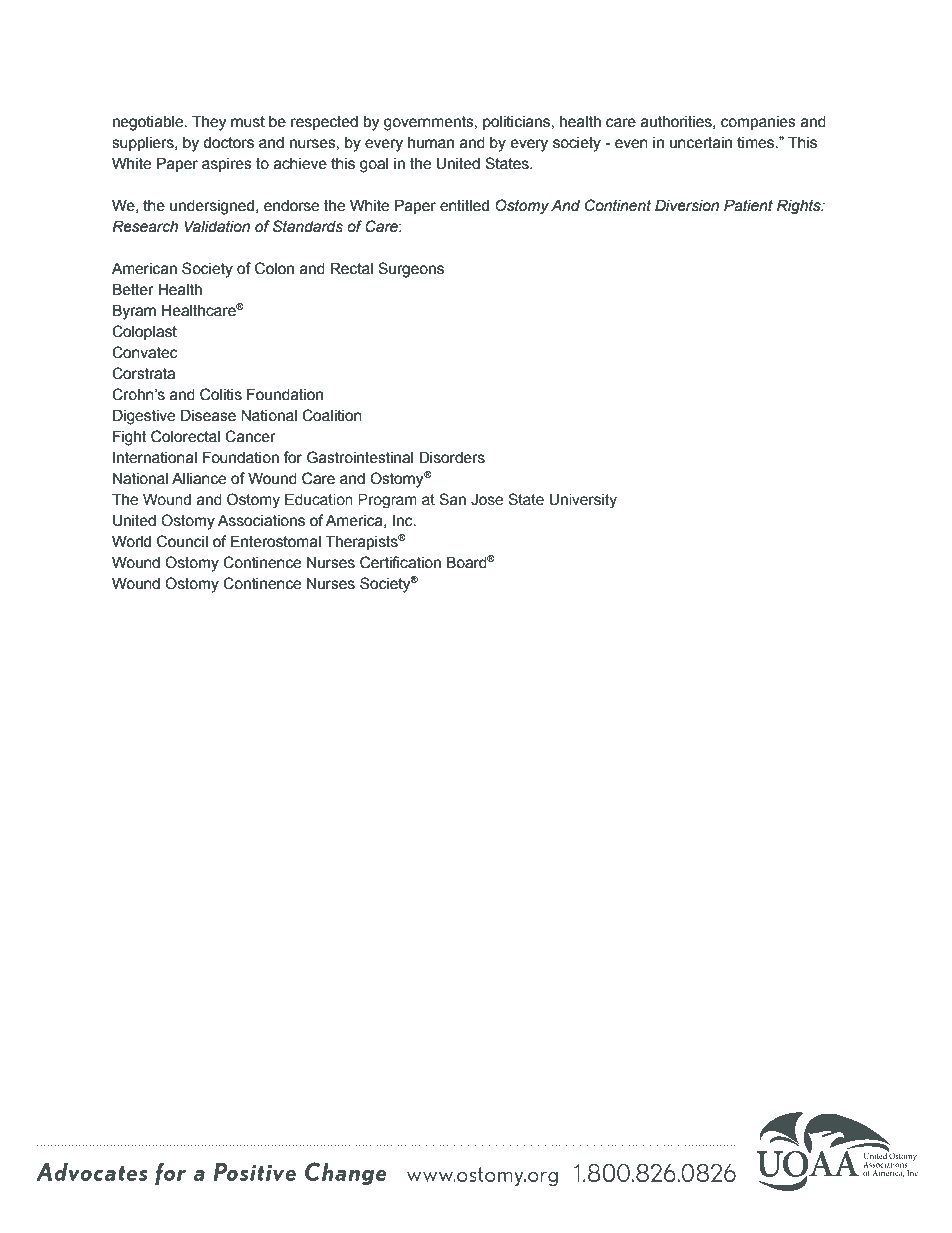  What do you see at coordinates (583, 501) in the page?
I see `University` at bounding box center [583, 501].
